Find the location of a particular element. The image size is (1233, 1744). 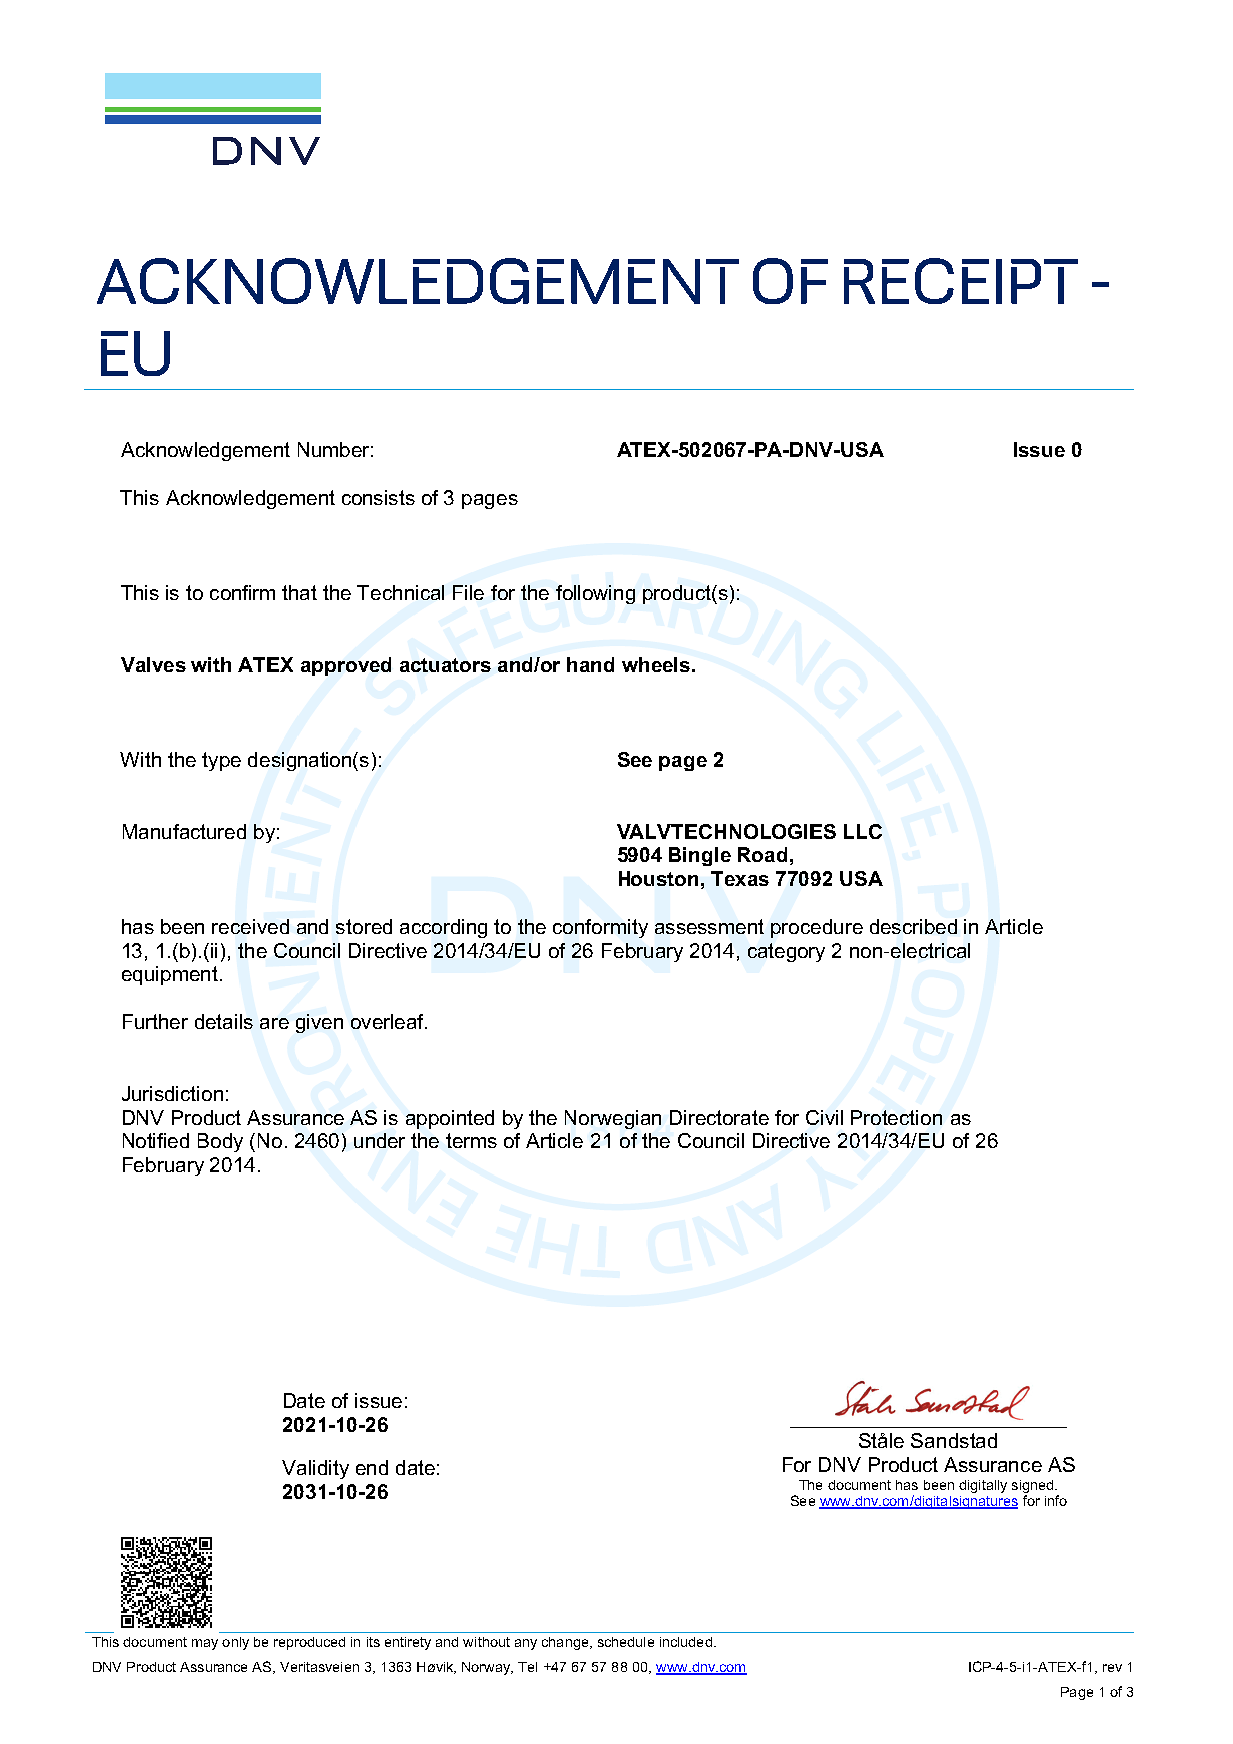

are is located at coordinates (274, 1023).
